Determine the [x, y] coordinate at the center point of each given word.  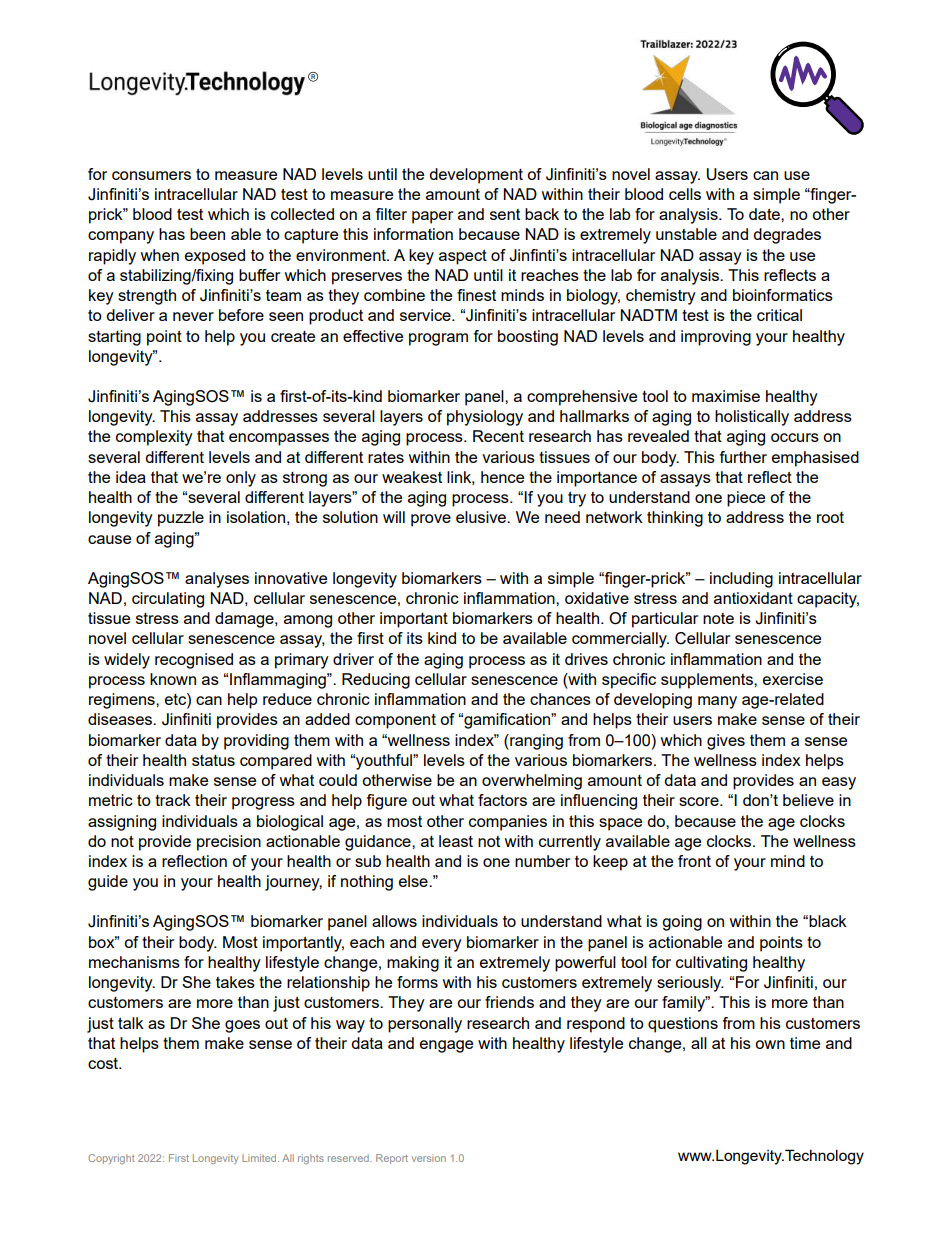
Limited [260, 1158]
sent [505, 214]
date [765, 214]
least [456, 841]
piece [746, 499]
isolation [256, 517]
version [429, 1158]
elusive [482, 517]
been [207, 234]
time [805, 1043]
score [700, 801]
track [173, 800]
